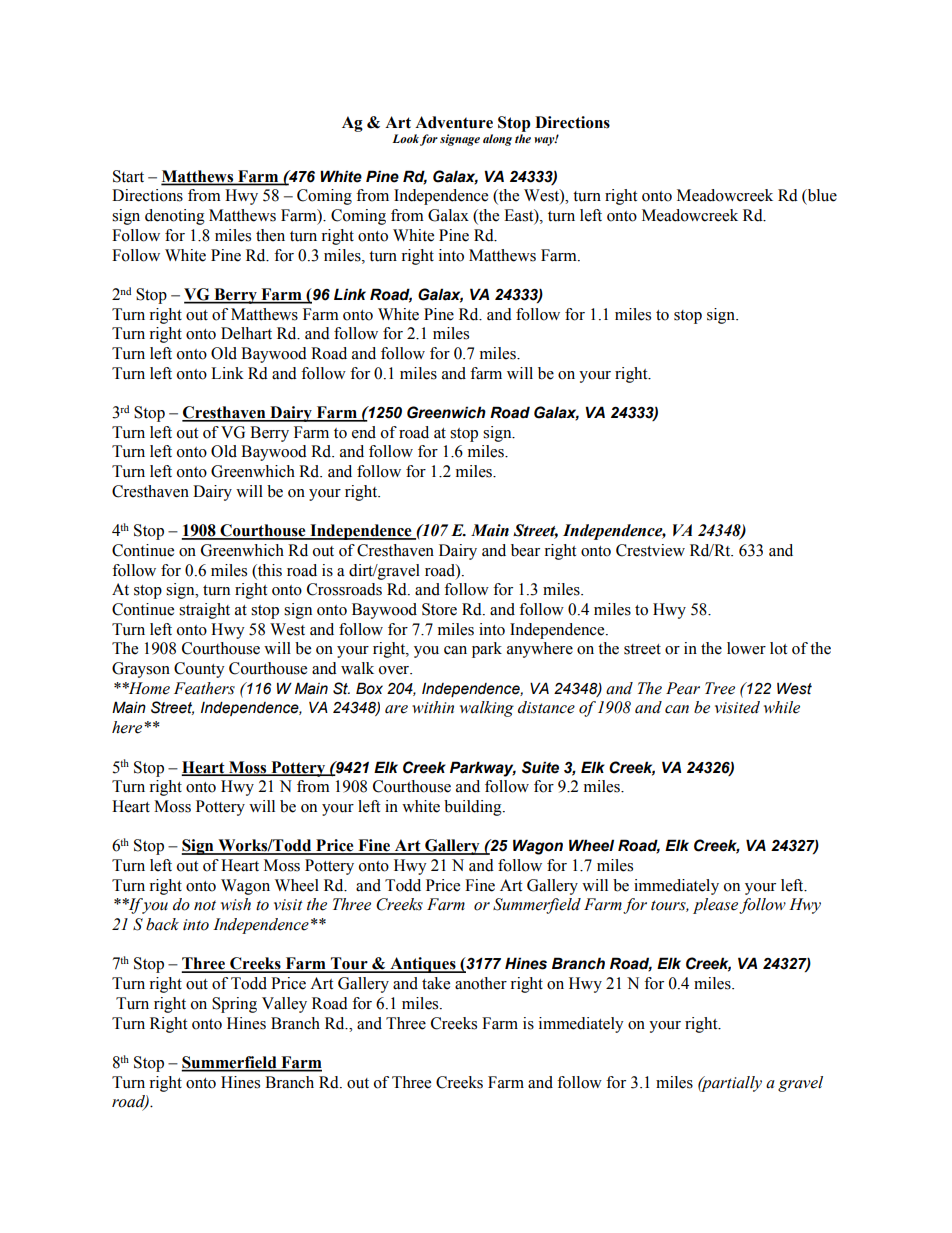 The width and height of the document is (952, 1233). I want to click on this, so click(269, 570).
